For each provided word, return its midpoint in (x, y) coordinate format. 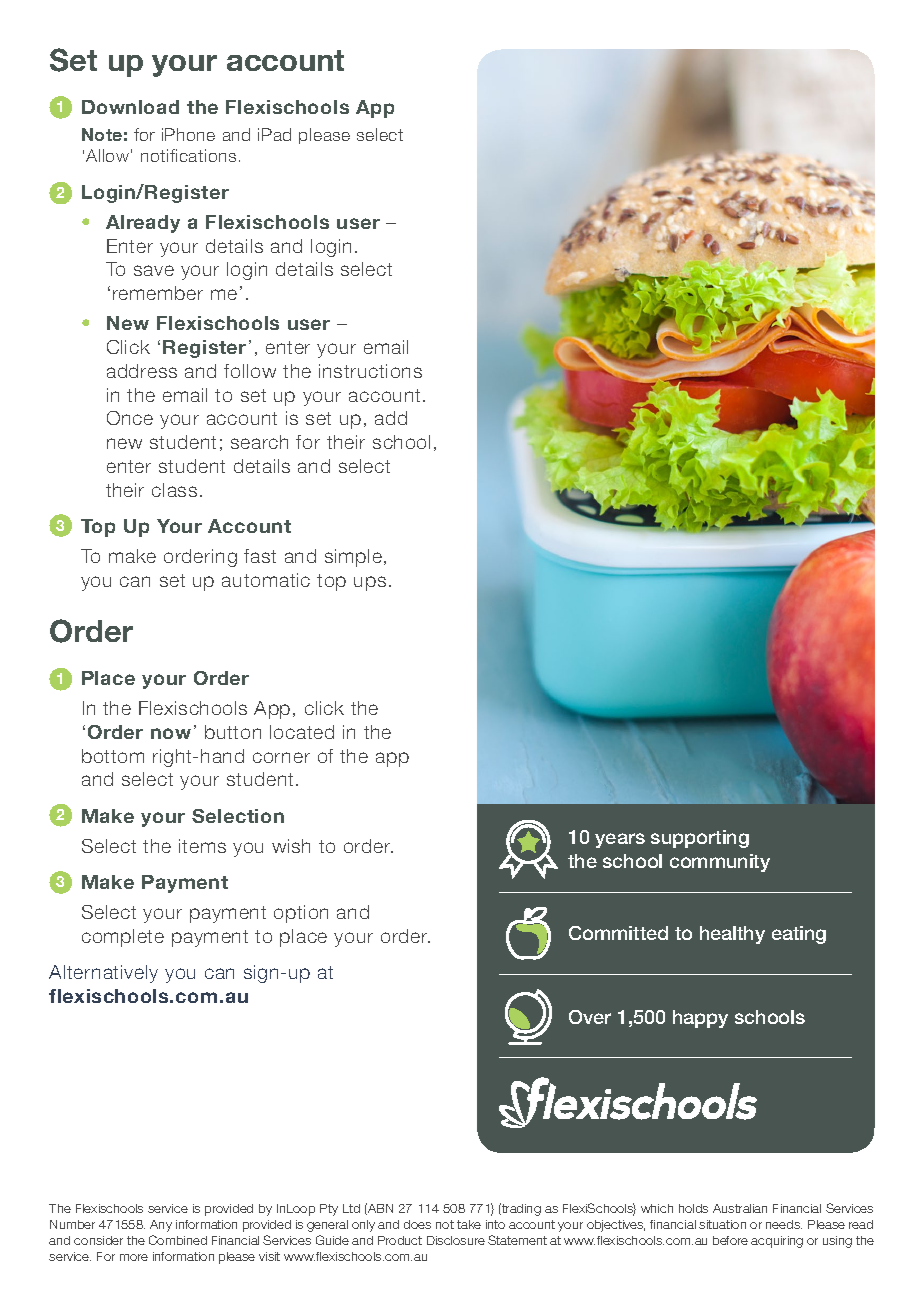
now (171, 733)
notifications (188, 155)
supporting (700, 839)
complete (123, 938)
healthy (732, 935)
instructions (370, 371)
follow (250, 371)
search (259, 442)
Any (161, 1226)
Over (590, 1017)
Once (130, 418)
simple (353, 558)
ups (370, 583)
